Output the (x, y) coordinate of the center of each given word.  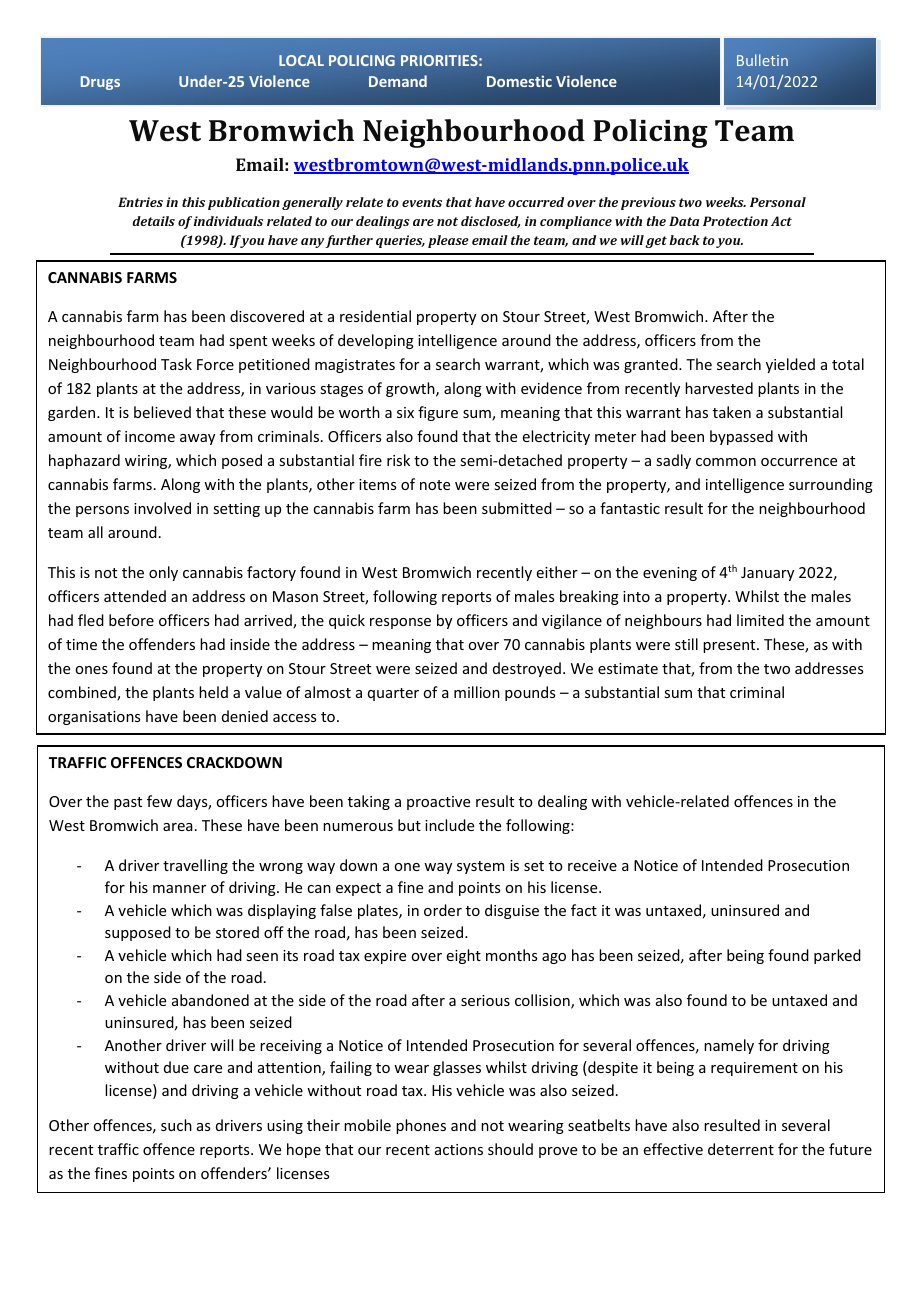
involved (162, 508)
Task (176, 364)
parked (837, 956)
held (213, 692)
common (726, 462)
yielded (790, 365)
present (730, 646)
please (448, 241)
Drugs (100, 83)
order (443, 910)
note (435, 485)
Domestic (519, 81)
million (477, 692)
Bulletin (762, 60)
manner (179, 889)
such (176, 1125)
